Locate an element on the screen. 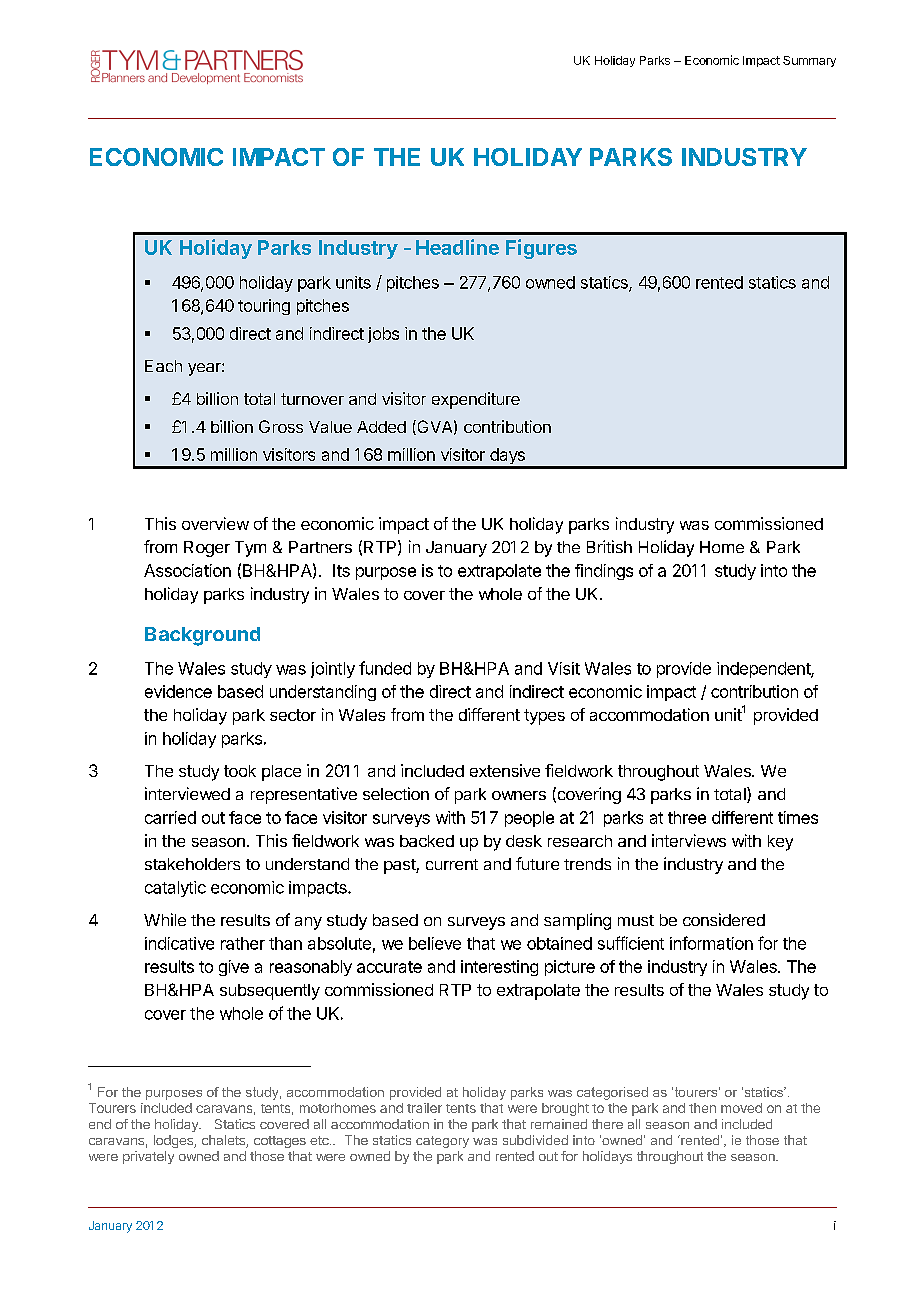  Gross is located at coordinates (281, 426).
